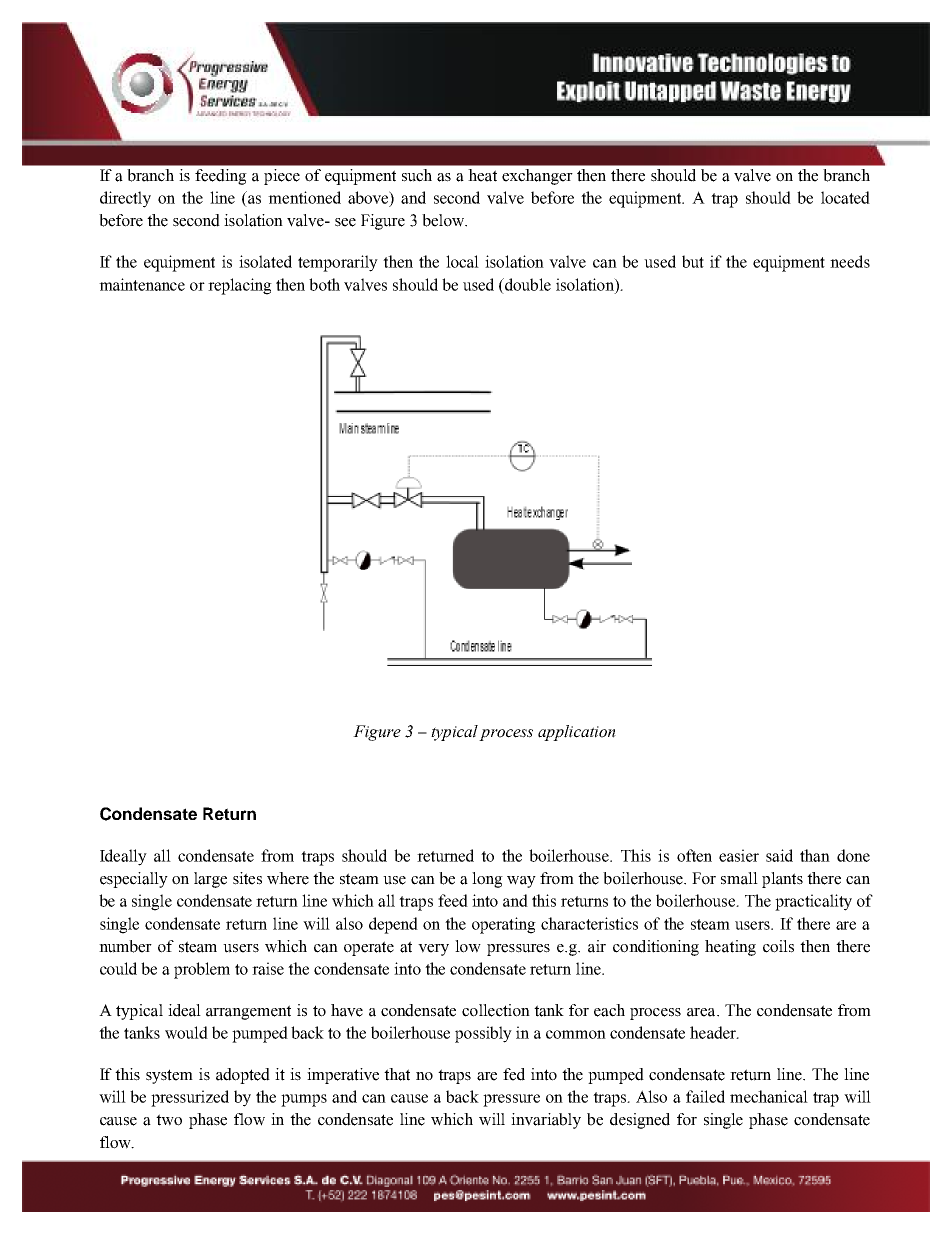 The width and height of the screenshot is (952, 1233). Describe the element at coordinates (779, 855) in the screenshot. I see `said` at that location.
